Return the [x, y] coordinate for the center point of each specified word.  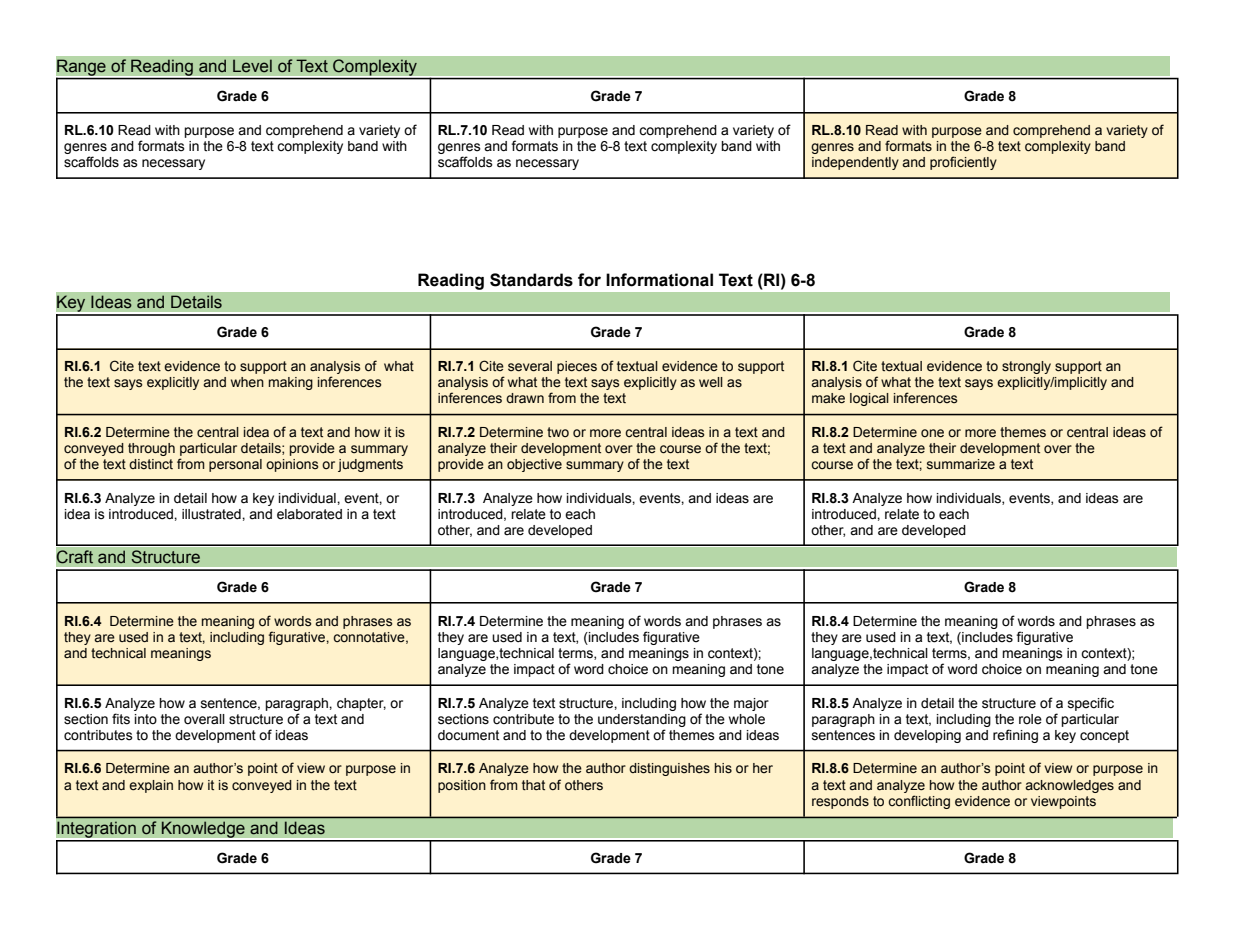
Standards [531, 280]
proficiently [963, 163]
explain [151, 786]
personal [235, 465]
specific [1091, 704]
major [751, 704]
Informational [659, 280]
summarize [961, 464]
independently [855, 163]
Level [252, 66]
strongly [1026, 367]
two [558, 432]
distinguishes [669, 769]
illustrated [212, 514]
